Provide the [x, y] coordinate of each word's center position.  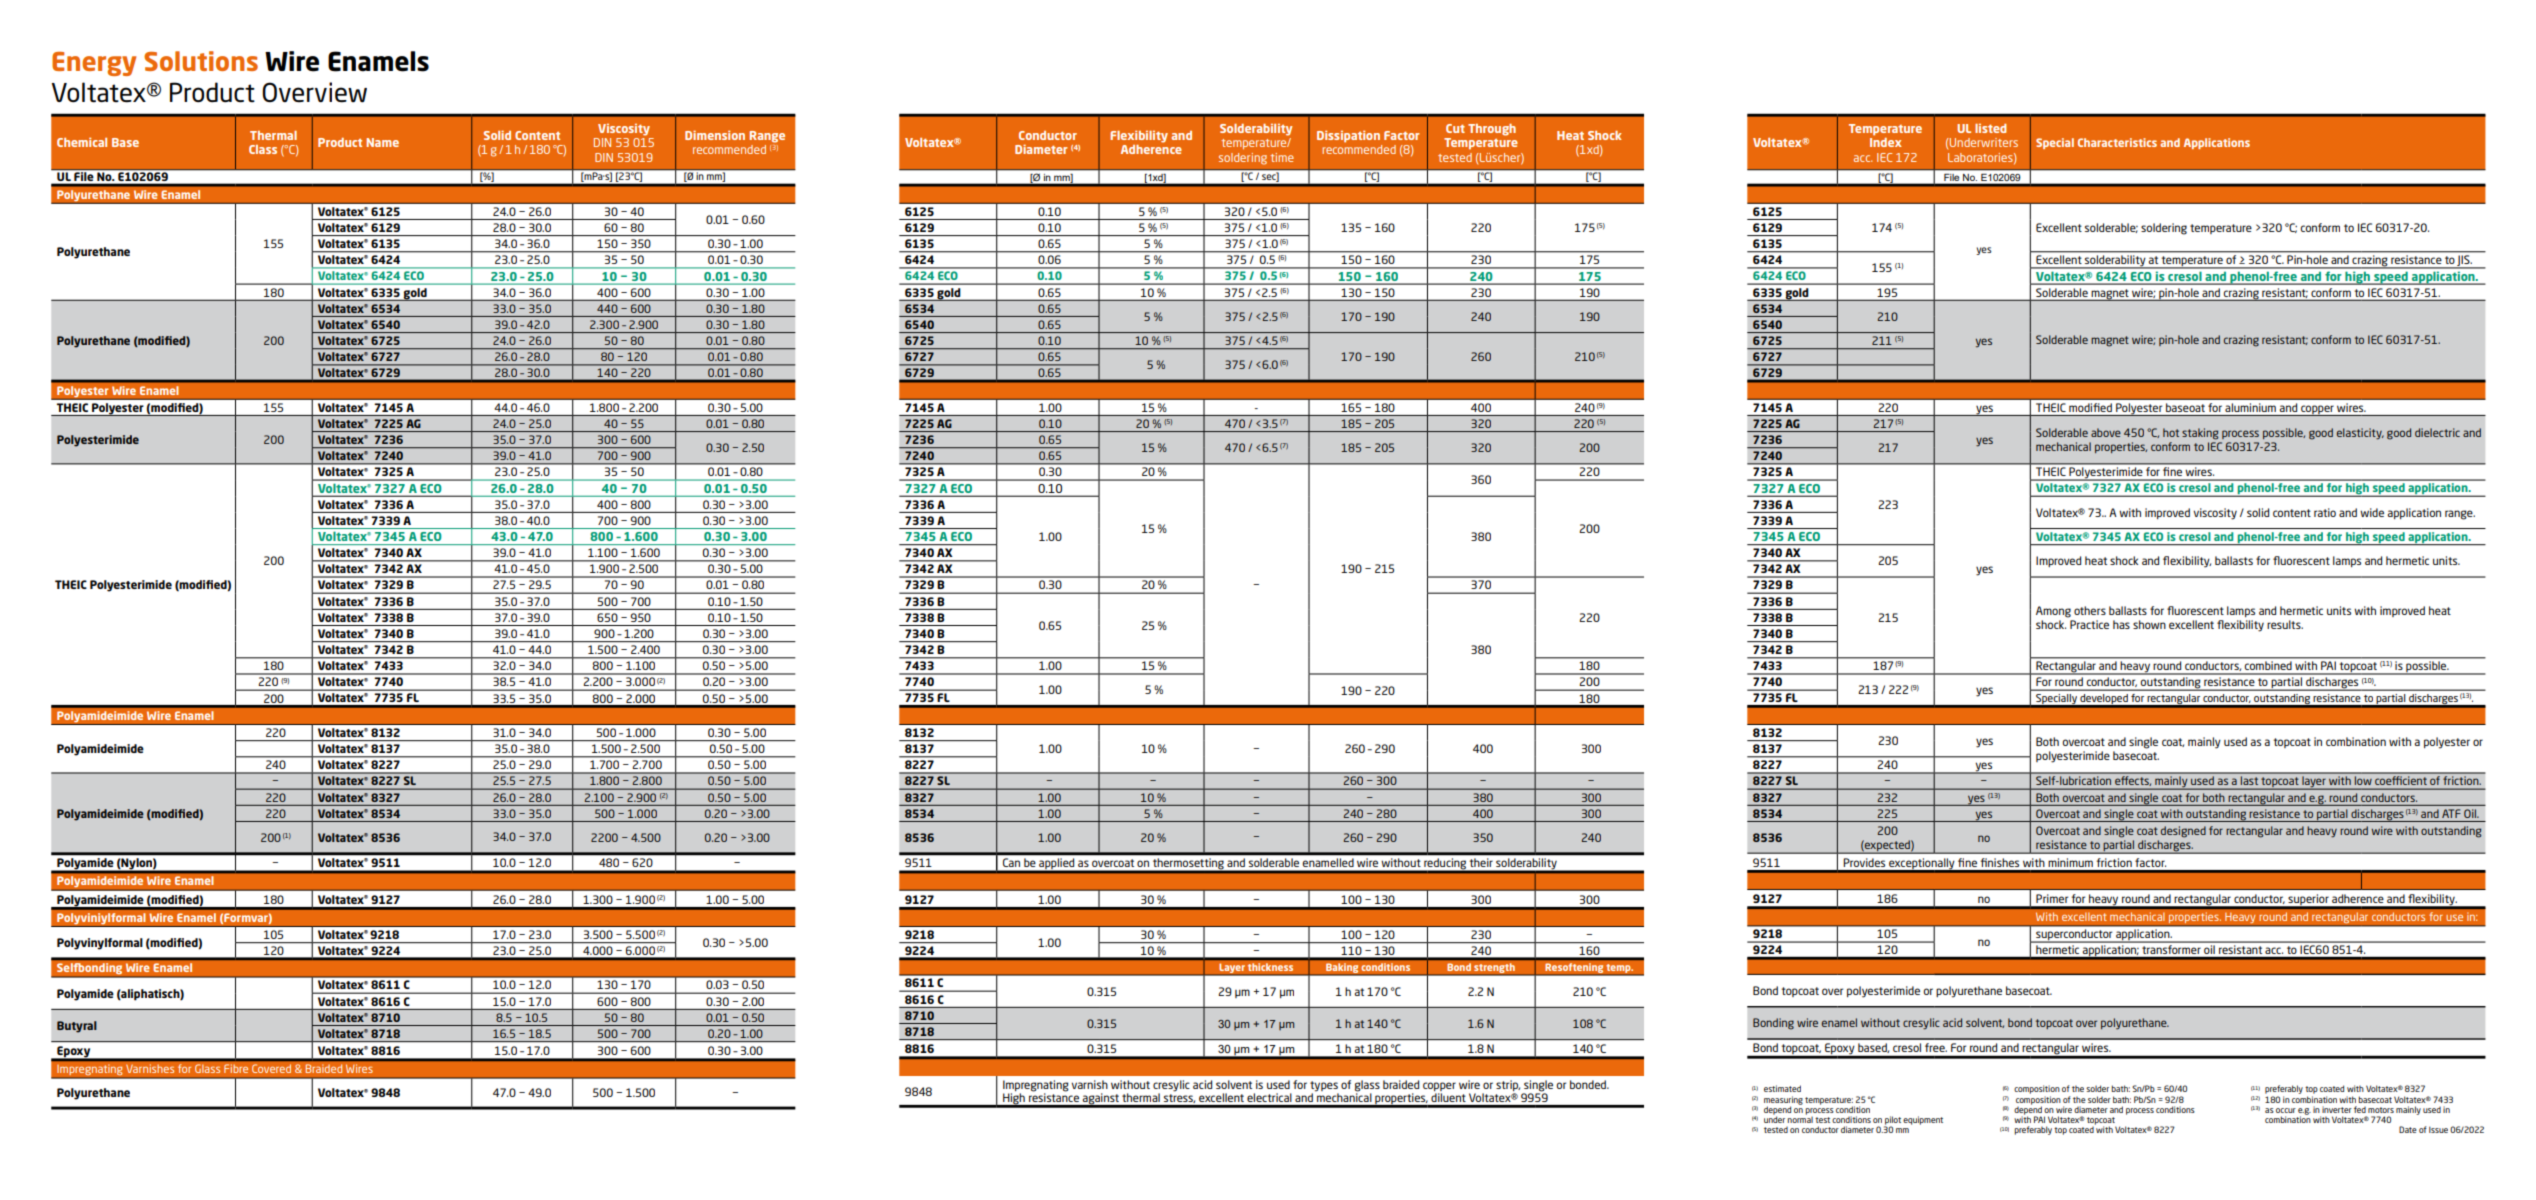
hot [2171, 432]
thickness [1270, 967]
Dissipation [1348, 136]
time [1282, 157]
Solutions [201, 61]
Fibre [236, 1069]
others [2090, 610]
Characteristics [2117, 142]
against [1100, 1100]
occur [2286, 1110]
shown [2149, 624]
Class [263, 149]
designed [2183, 832]
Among [2053, 612]
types [1324, 1086]
